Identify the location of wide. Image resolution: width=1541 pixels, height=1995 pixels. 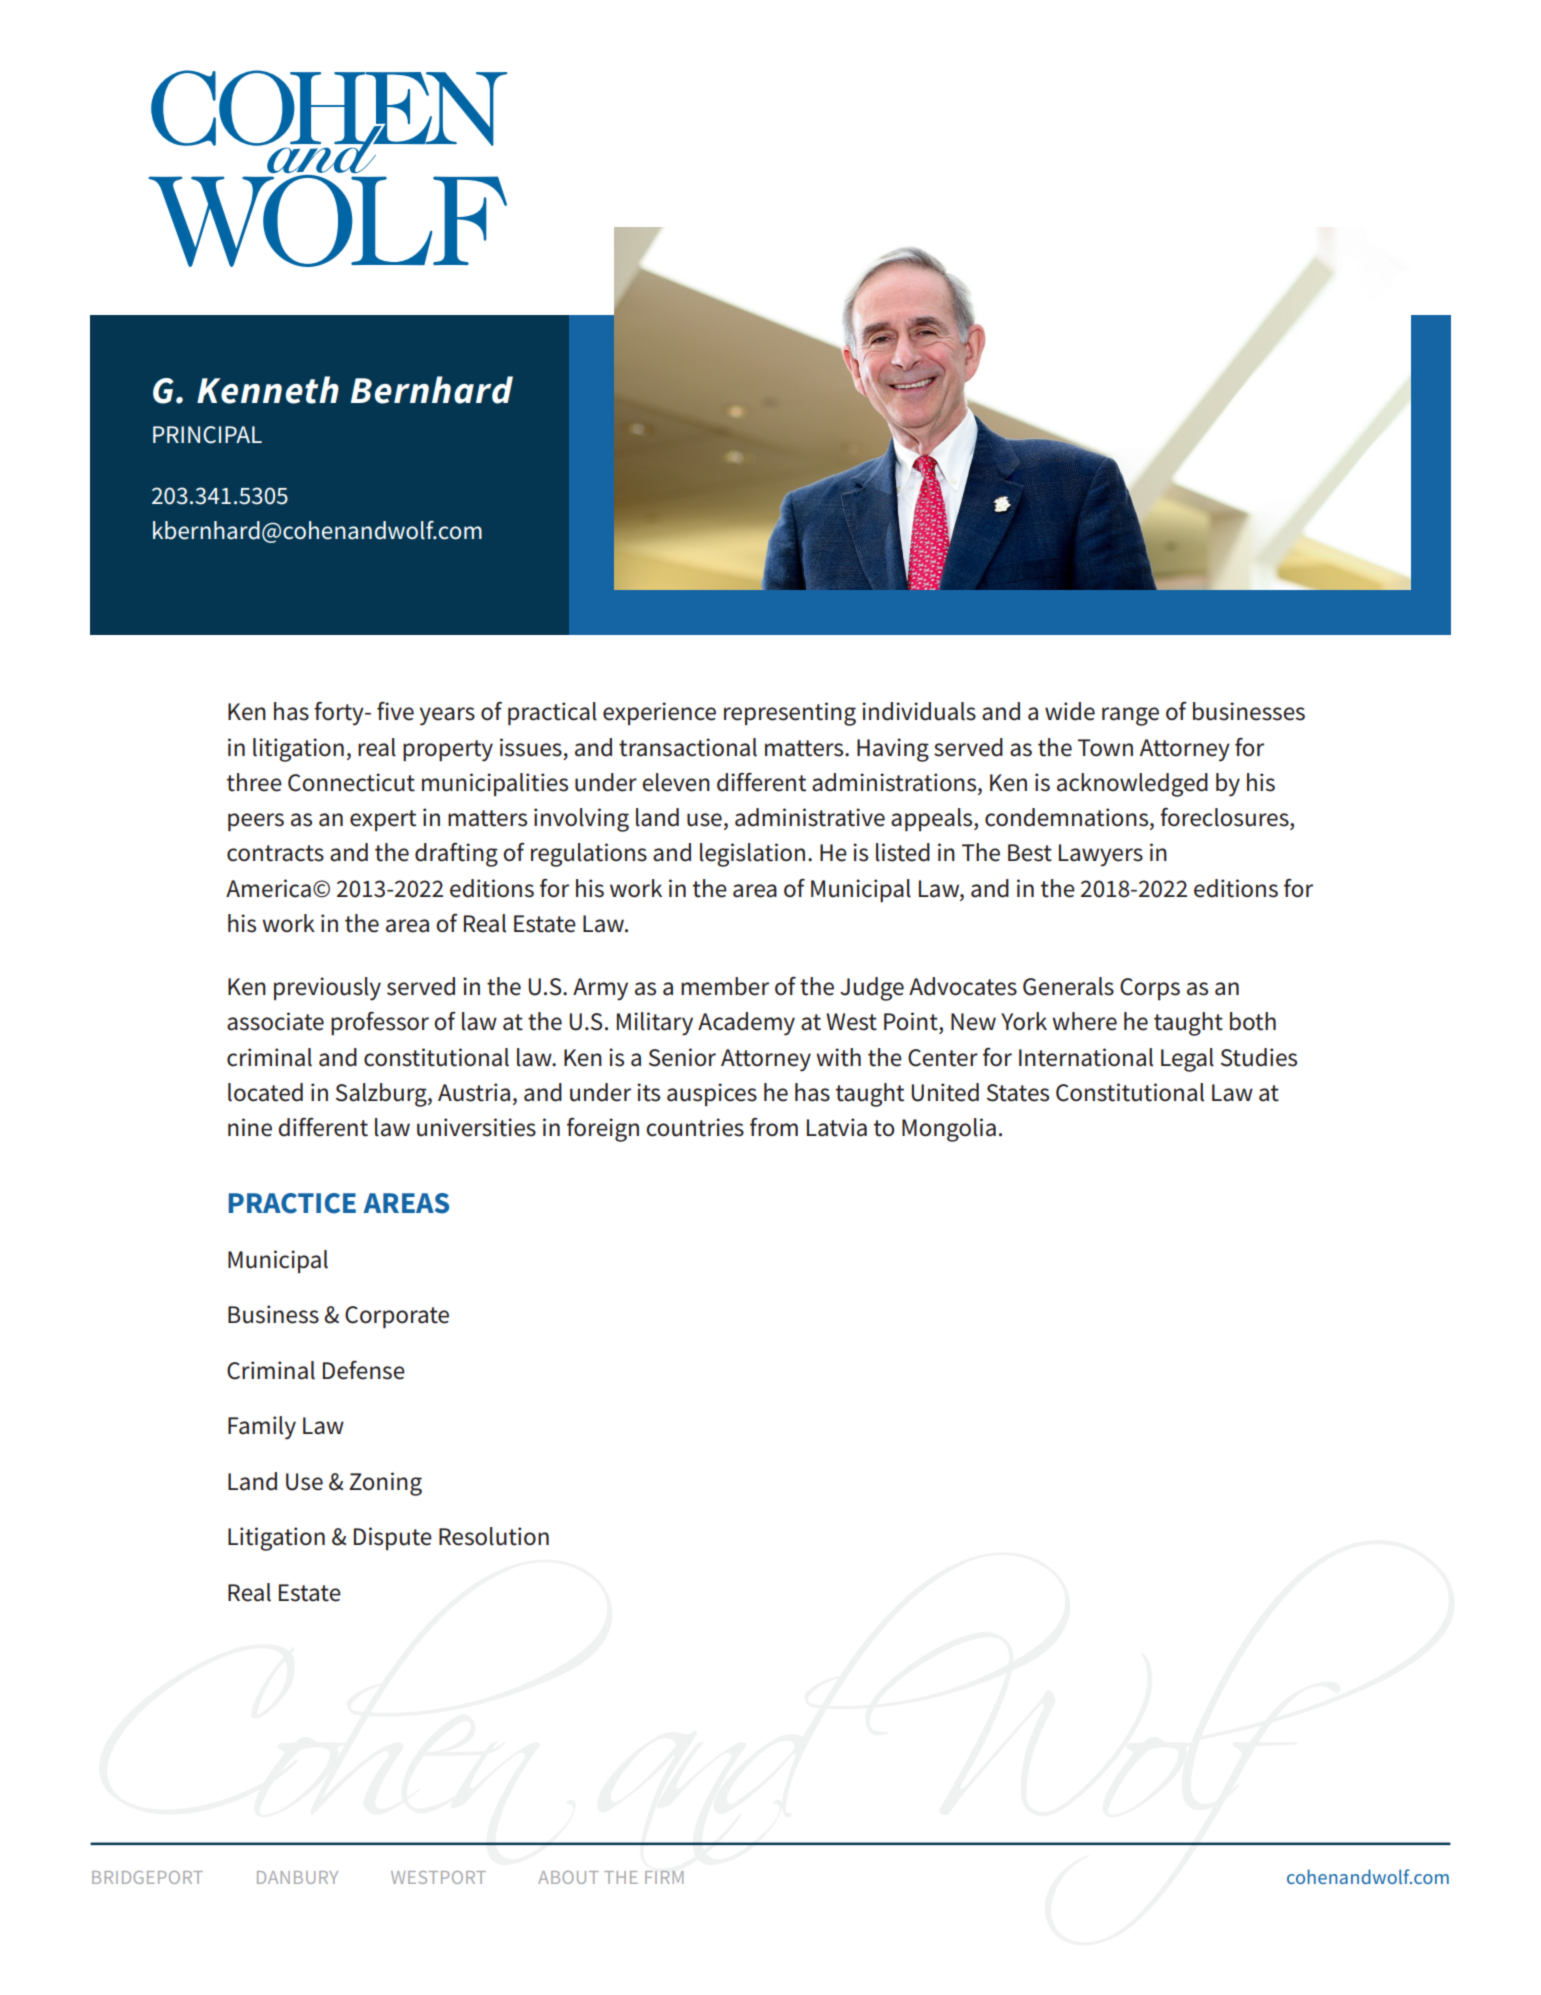
(1070, 711).
